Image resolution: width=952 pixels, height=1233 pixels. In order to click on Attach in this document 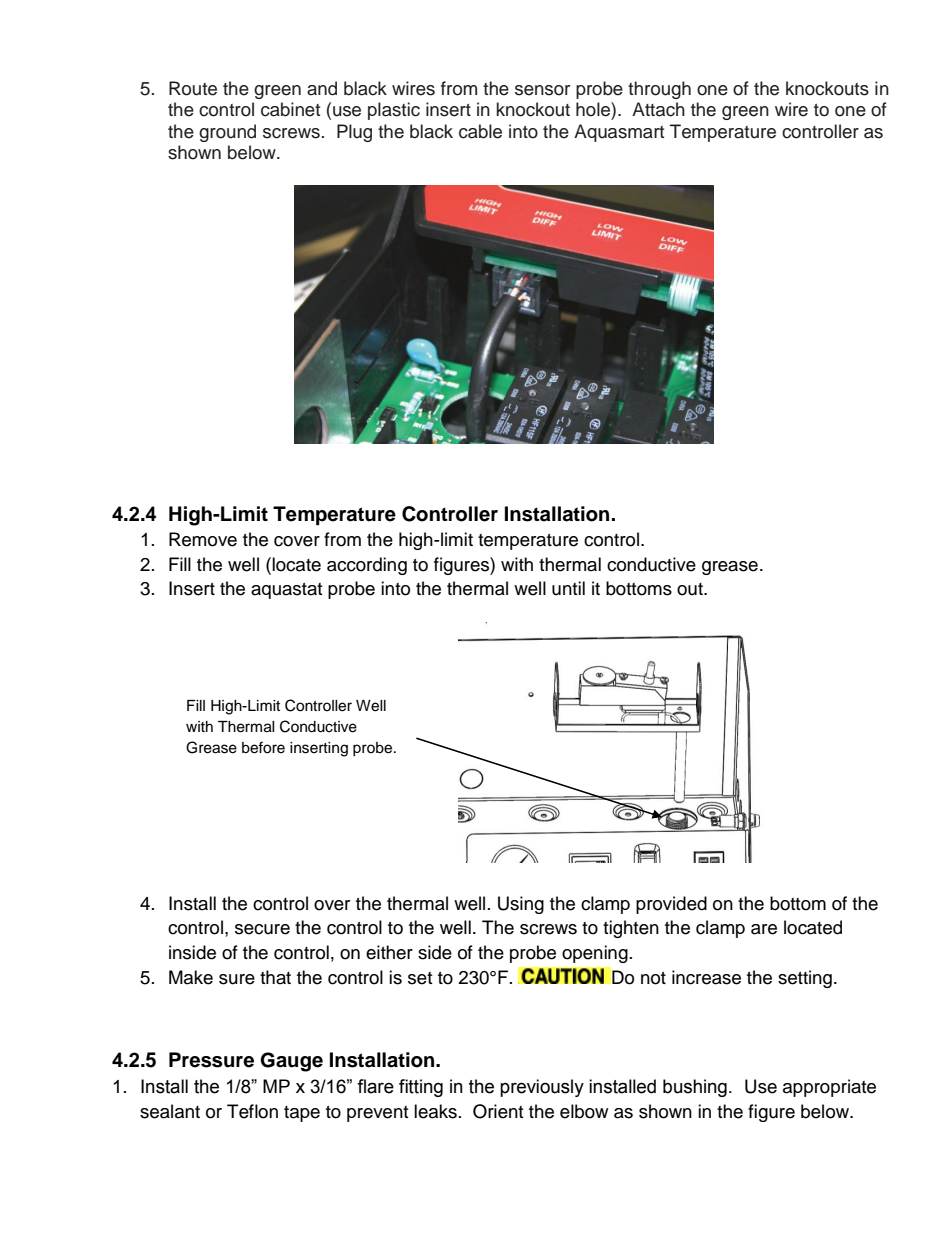, I will do `click(658, 109)`.
